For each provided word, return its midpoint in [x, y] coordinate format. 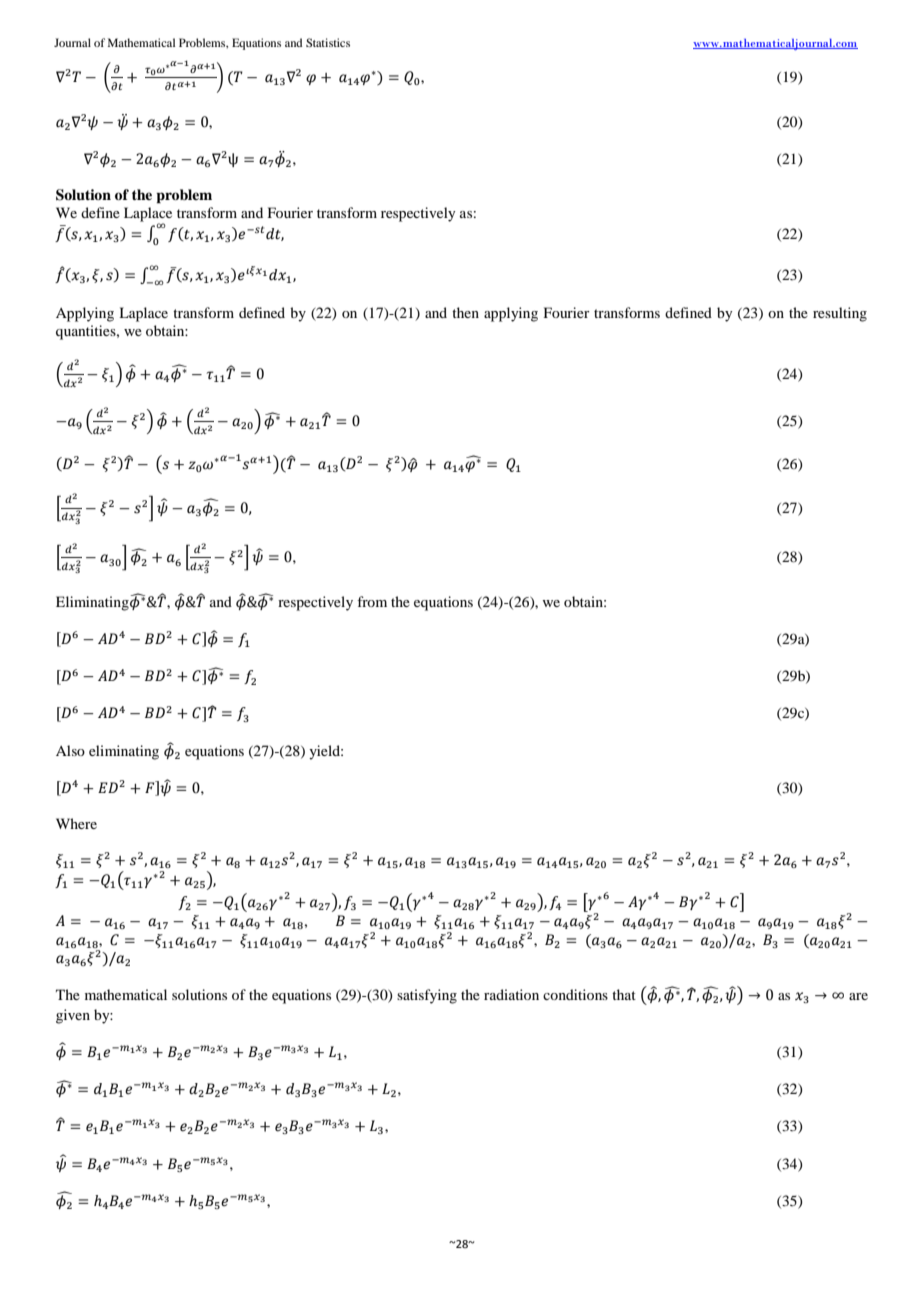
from [372, 601]
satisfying [427, 996]
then [465, 312]
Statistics [328, 42]
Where [76, 823]
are [858, 996]
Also [70, 750]
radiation [511, 994]
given [73, 1016]
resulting [840, 314]
